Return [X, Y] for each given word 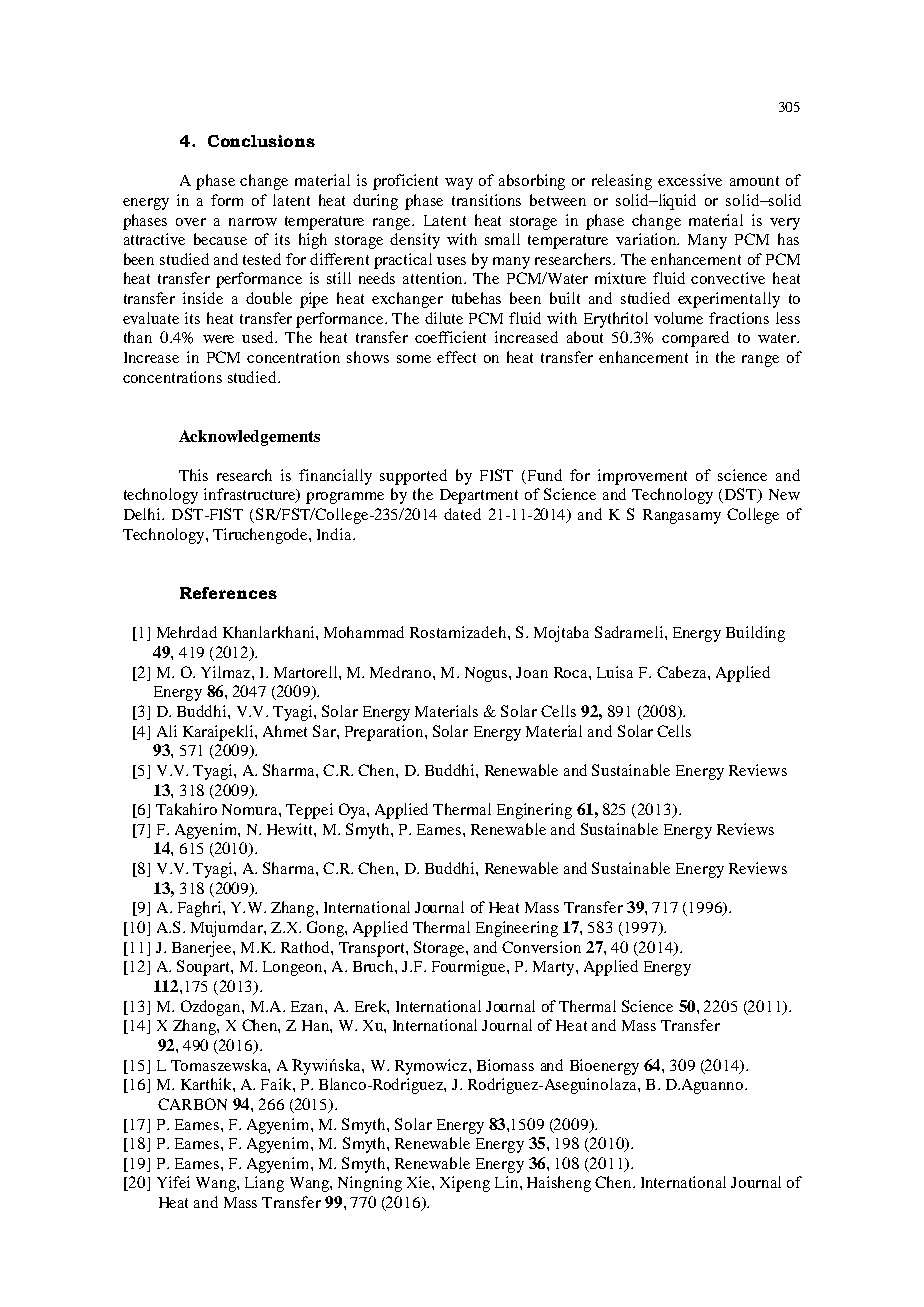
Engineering [517, 929]
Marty [555, 968]
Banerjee [203, 949]
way [459, 184]
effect [456, 357]
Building [755, 634]
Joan [532, 672]
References [228, 593]
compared [695, 339]
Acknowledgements [249, 438]
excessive [690, 180]
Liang [264, 1184]
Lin [506, 1182]
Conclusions [261, 141]
